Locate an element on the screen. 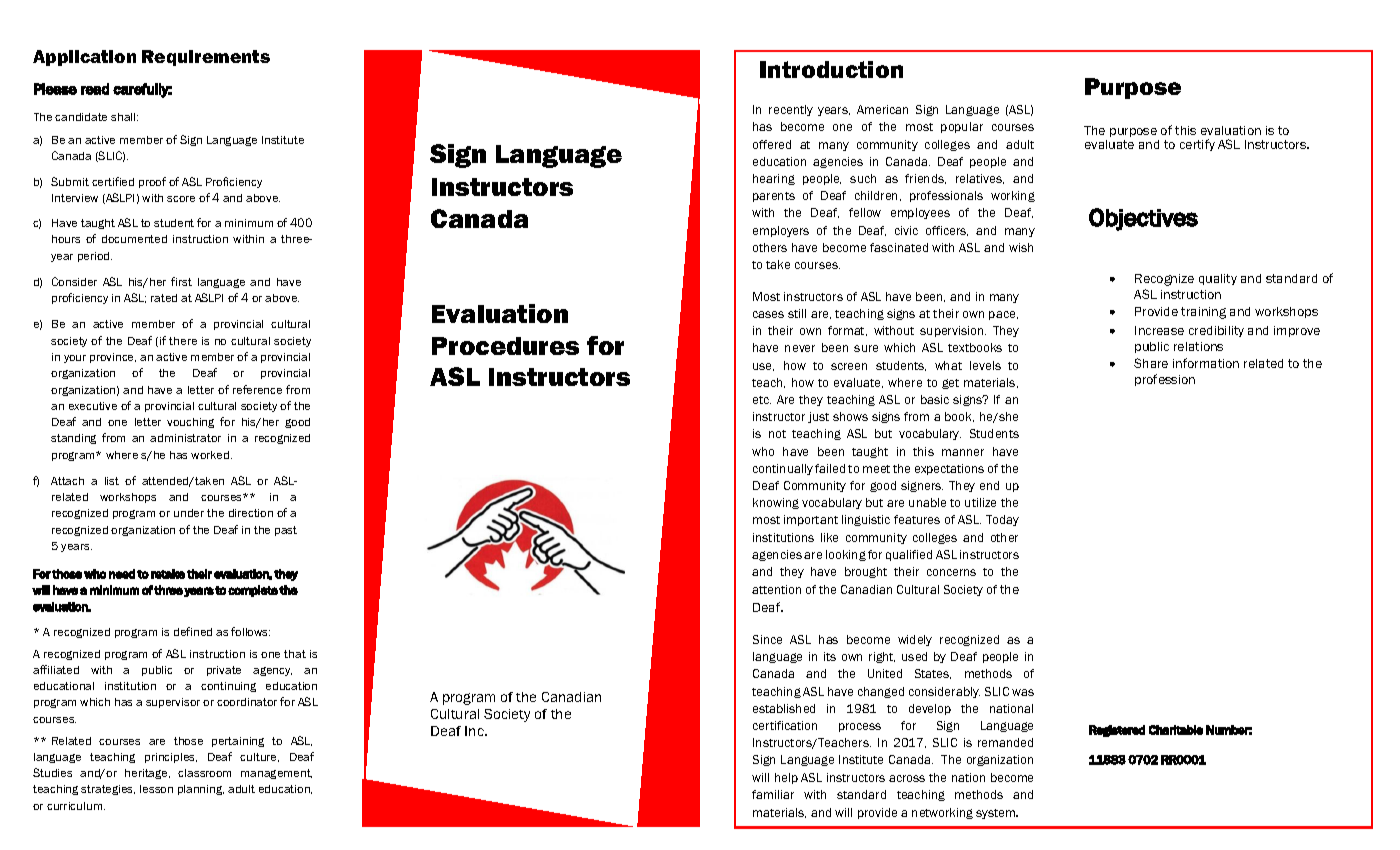 This screenshot has width=1400, height=850. certify is located at coordinates (1197, 145).
